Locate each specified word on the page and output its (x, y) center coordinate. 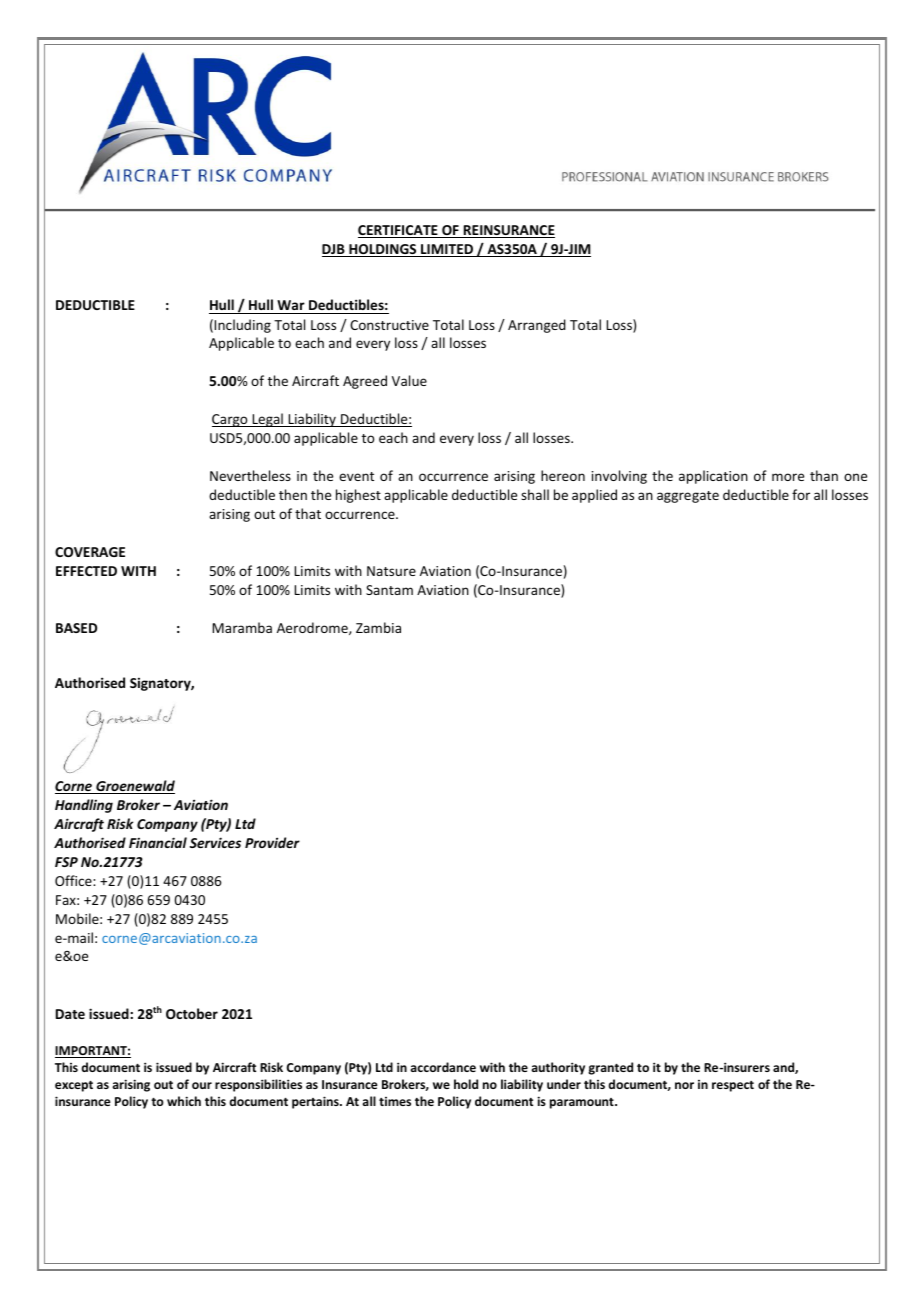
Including (242, 326)
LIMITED (447, 250)
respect (733, 1086)
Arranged (537, 326)
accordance (443, 1067)
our (202, 1085)
